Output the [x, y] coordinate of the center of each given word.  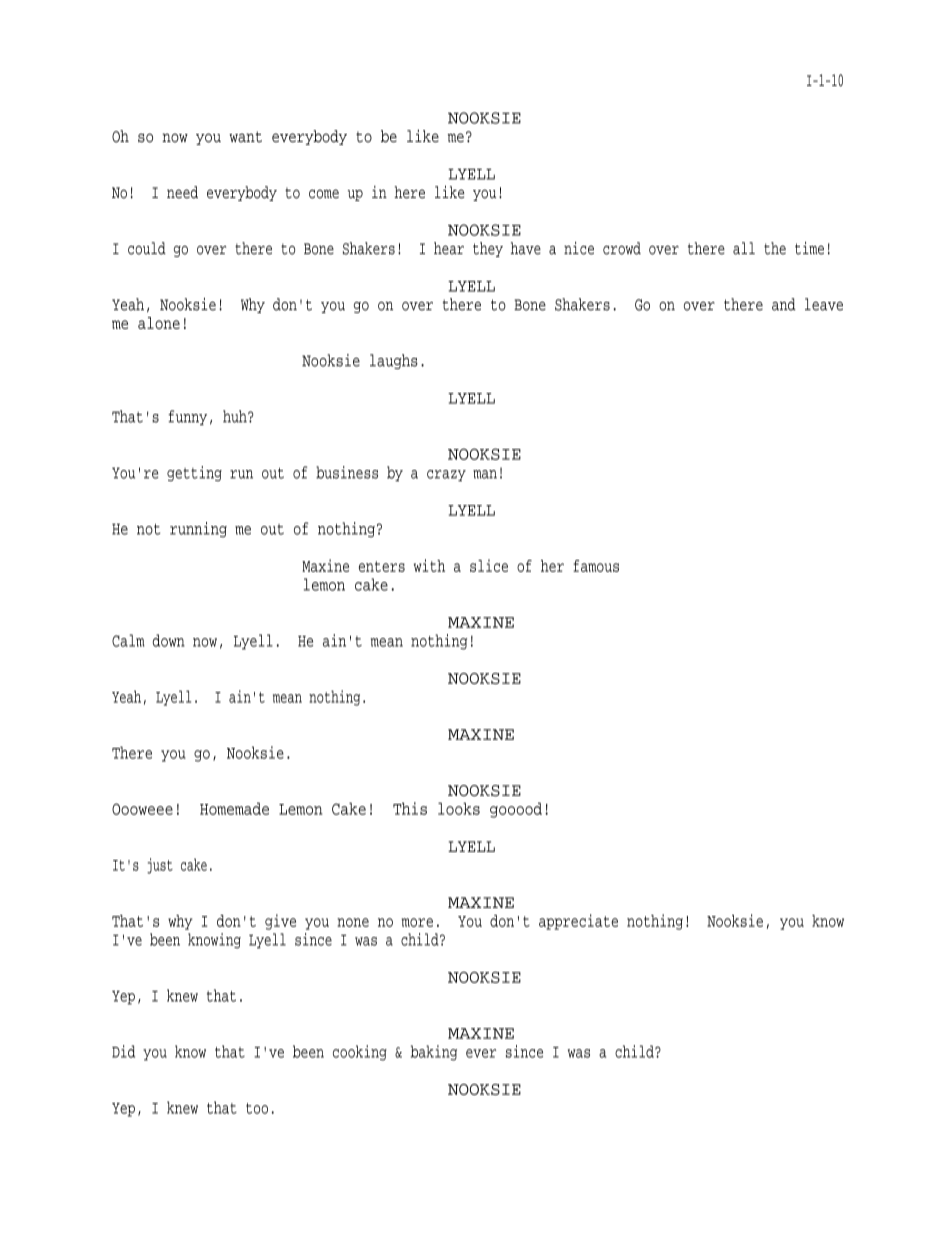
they [488, 249]
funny [187, 417]
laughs [394, 361]
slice [489, 565]
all [744, 248]
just [160, 866]
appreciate [578, 922]
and [784, 304]
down [168, 640]
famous [596, 566]
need [182, 192]
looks [459, 808]
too [257, 1108]
